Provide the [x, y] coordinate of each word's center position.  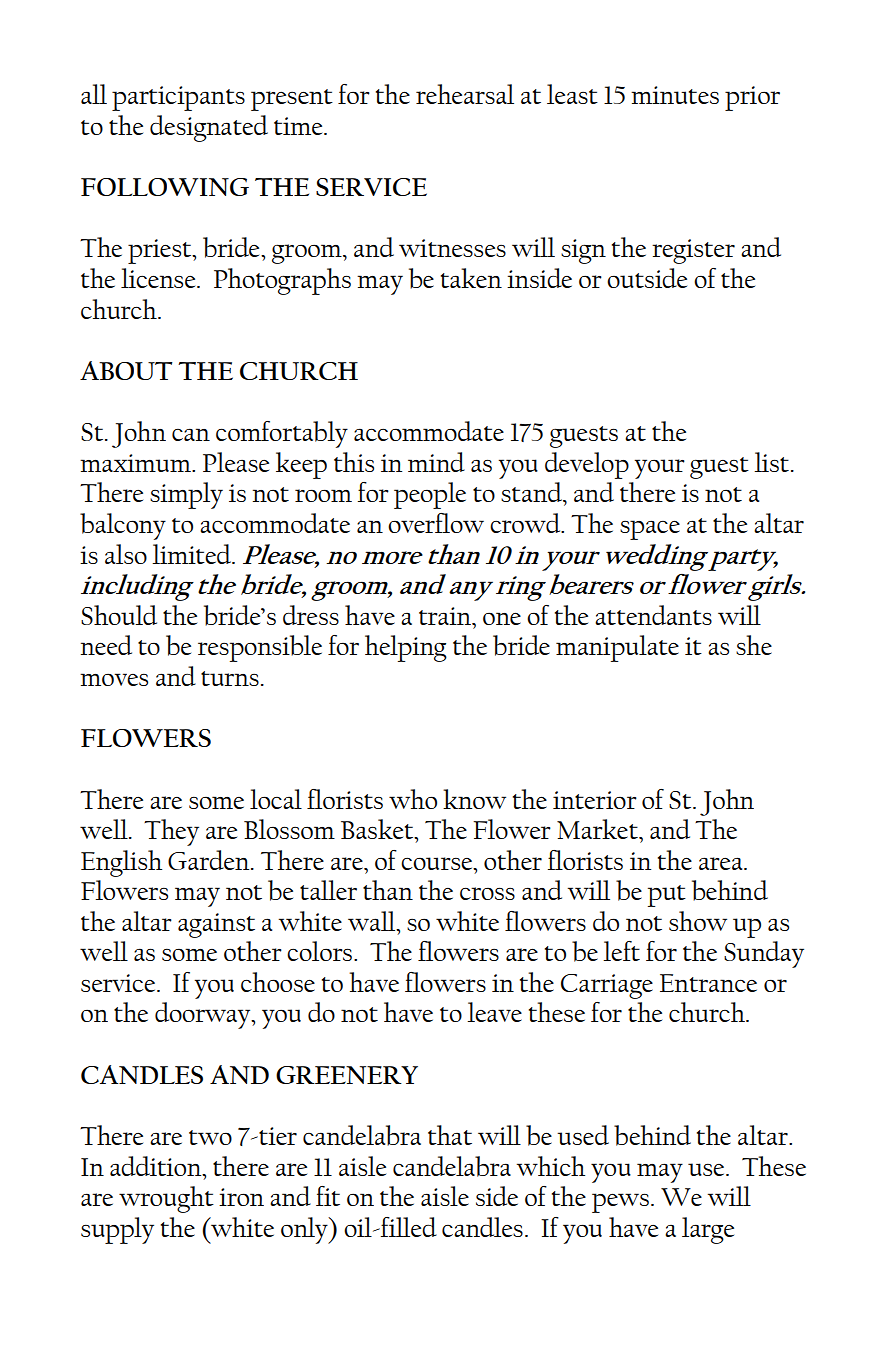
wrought [166, 1199]
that [450, 1135]
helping [406, 648]
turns [230, 678]
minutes [675, 95]
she [754, 645]
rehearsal [465, 94]
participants [178, 98]
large [708, 1230]
